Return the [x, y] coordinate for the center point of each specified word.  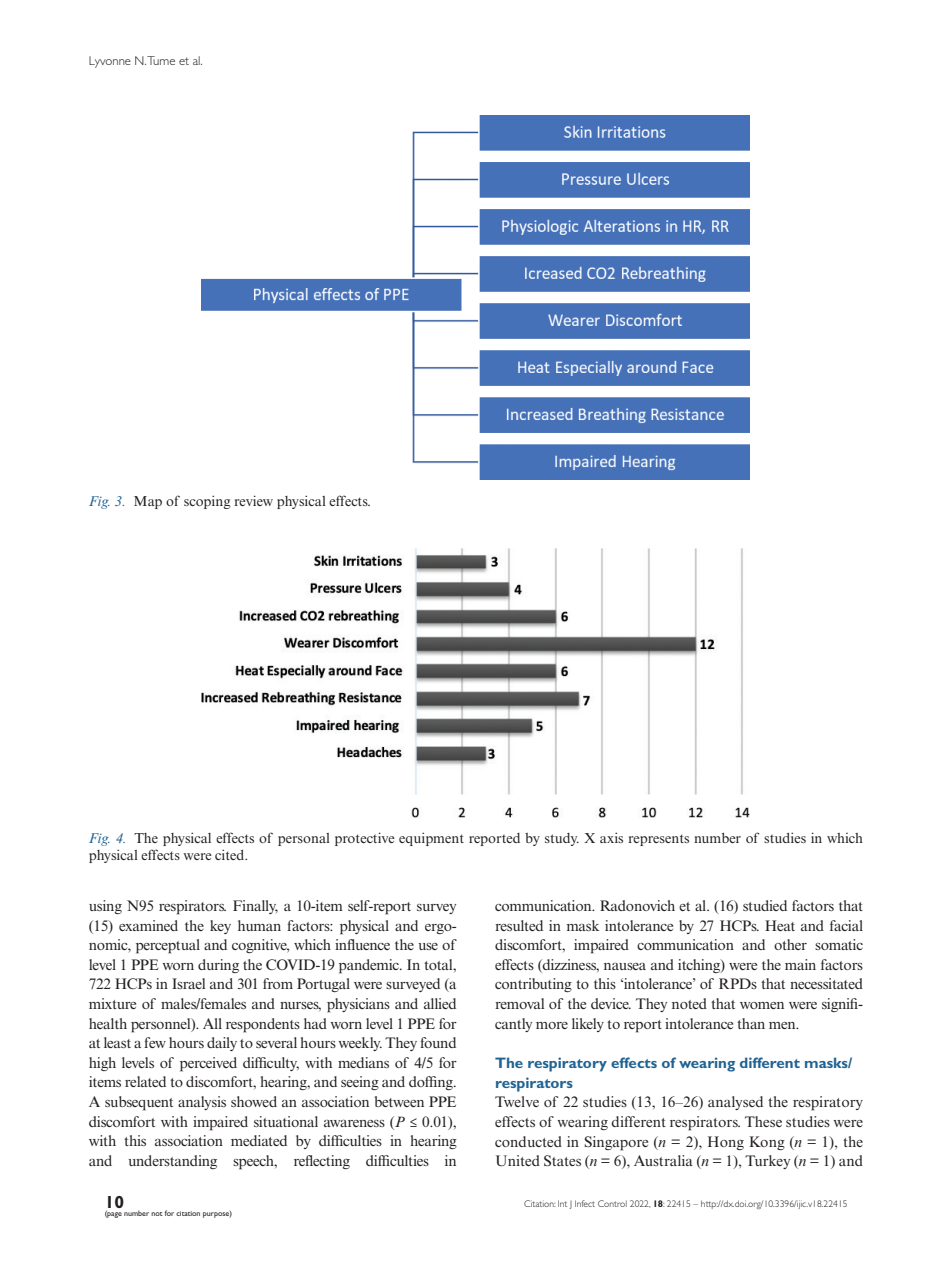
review [253, 500]
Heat [780, 925]
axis [611, 837]
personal [304, 839]
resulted [519, 925]
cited [231, 854]
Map [148, 502]
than [751, 1023]
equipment [431, 839]
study [562, 839]
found [438, 1042]
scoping [207, 502]
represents [658, 840]
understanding [172, 1162]
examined [148, 925]
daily [222, 1044]
